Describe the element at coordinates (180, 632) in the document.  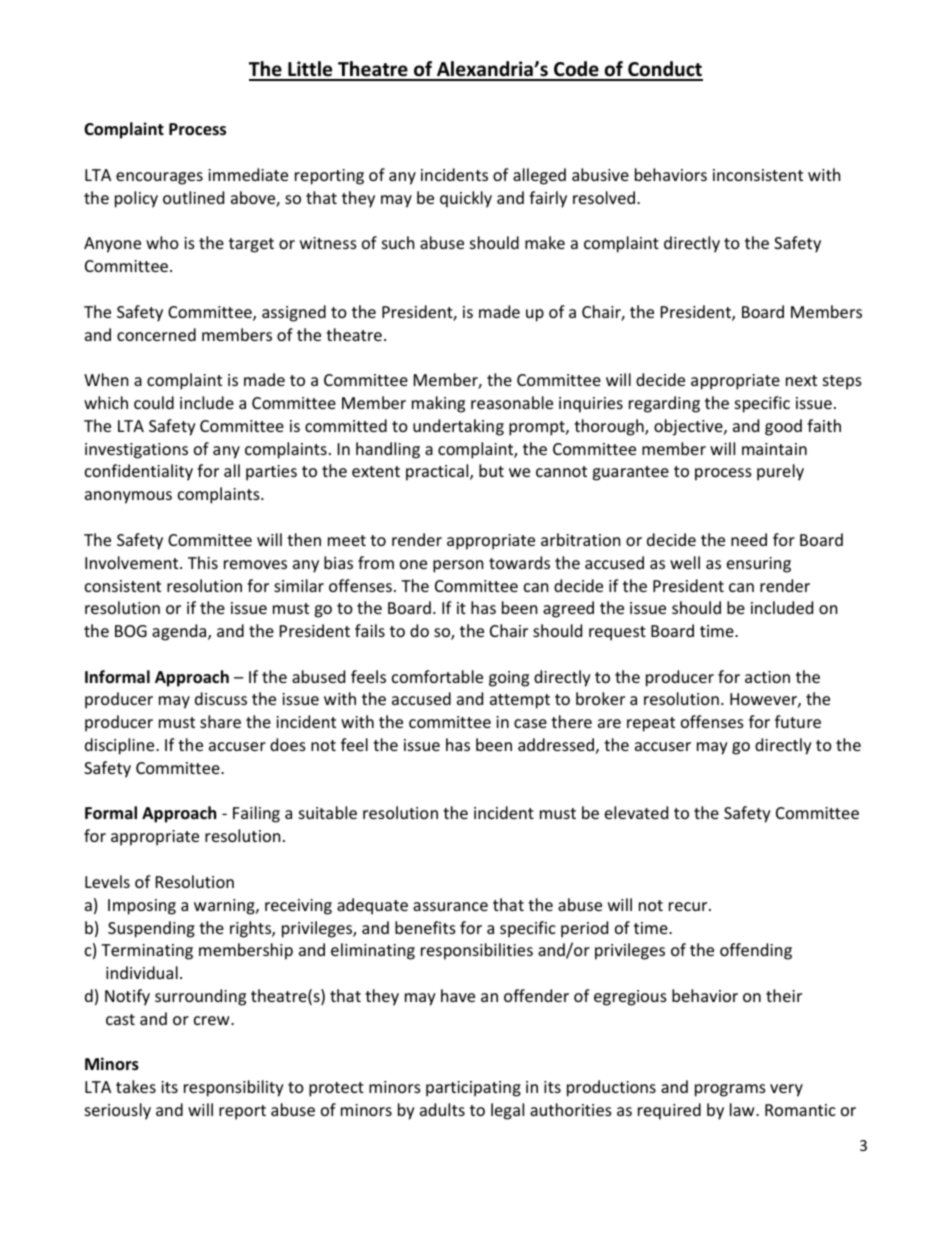
I see `agenda` at that location.
